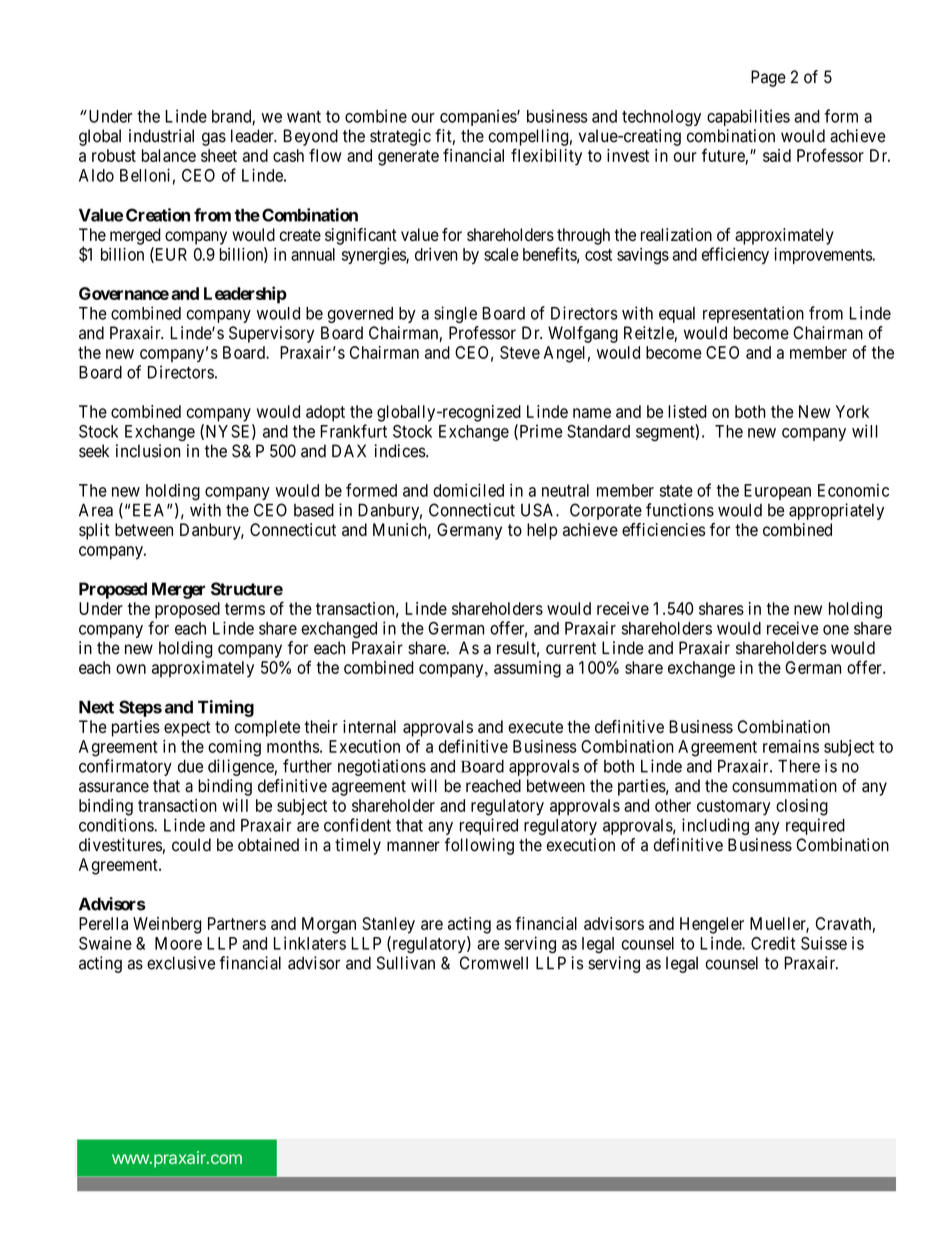 Image resolution: width=952 pixels, height=1233 pixels. I want to click on Cromwell, so click(494, 963).
